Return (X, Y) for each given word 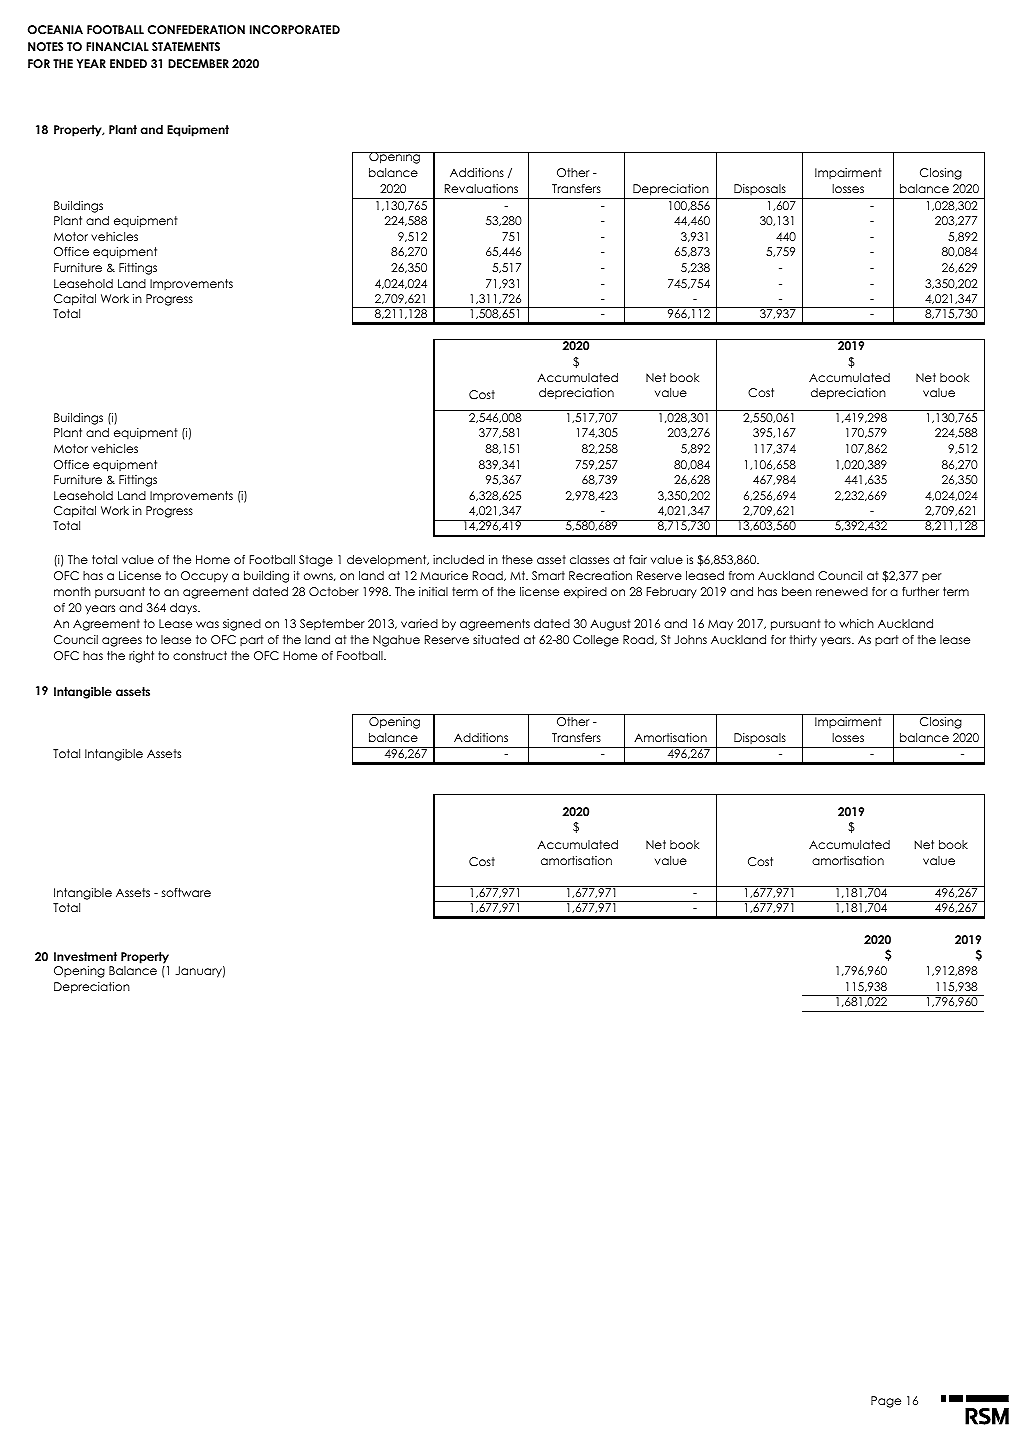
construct (200, 655)
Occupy (204, 576)
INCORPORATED (295, 30)
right (141, 657)
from (741, 575)
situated (496, 639)
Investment (85, 956)
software (186, 892)
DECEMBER (198, 64)
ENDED (128, 63)
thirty (803, 641)
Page (886, 1402)
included (458, 559)
